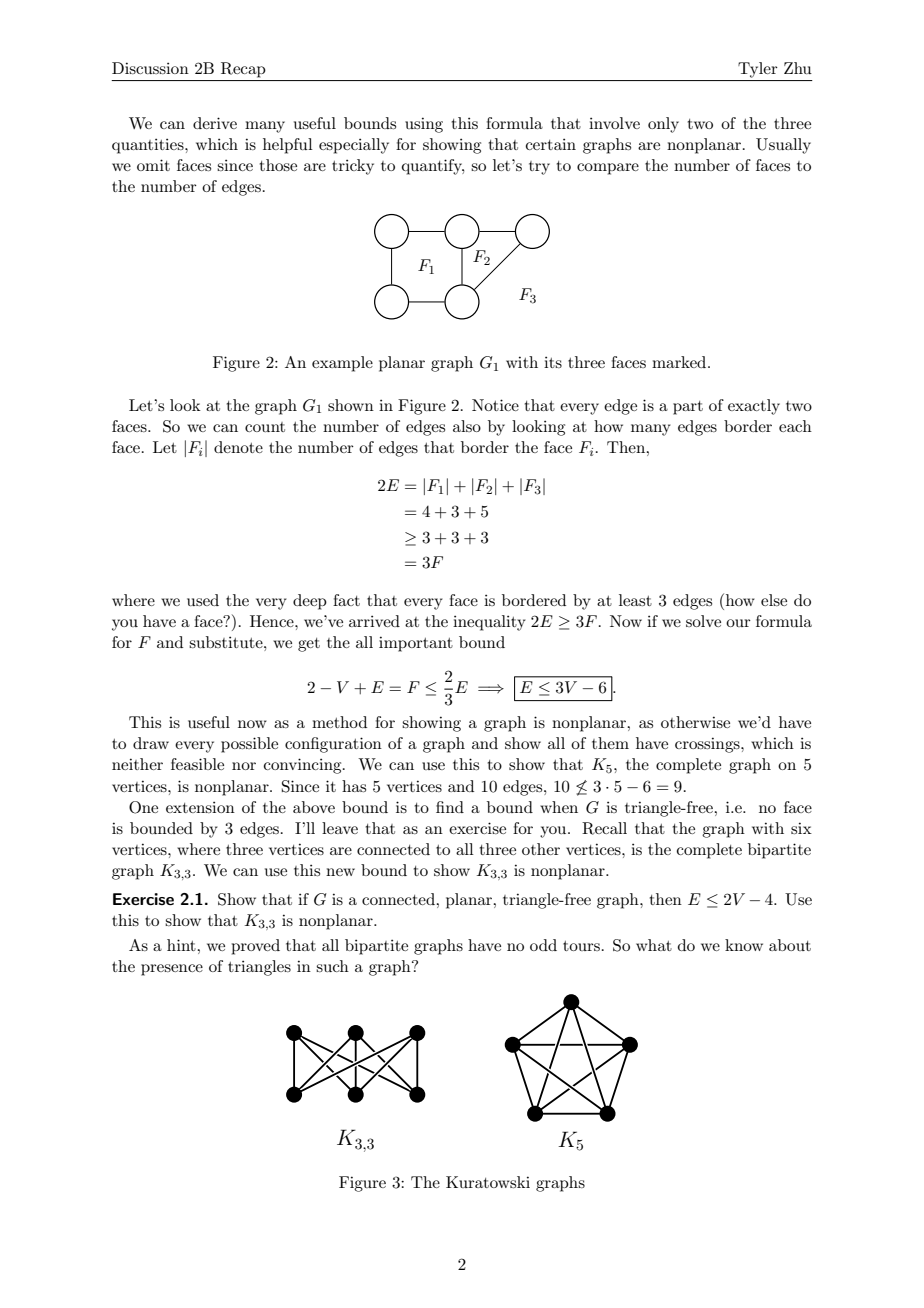 Image resolution: width=924 pixels, height=1308 pixels. What do you see at coordinates (543, 945) in the document?
I see `odd` at bounding box center [543, 945].
